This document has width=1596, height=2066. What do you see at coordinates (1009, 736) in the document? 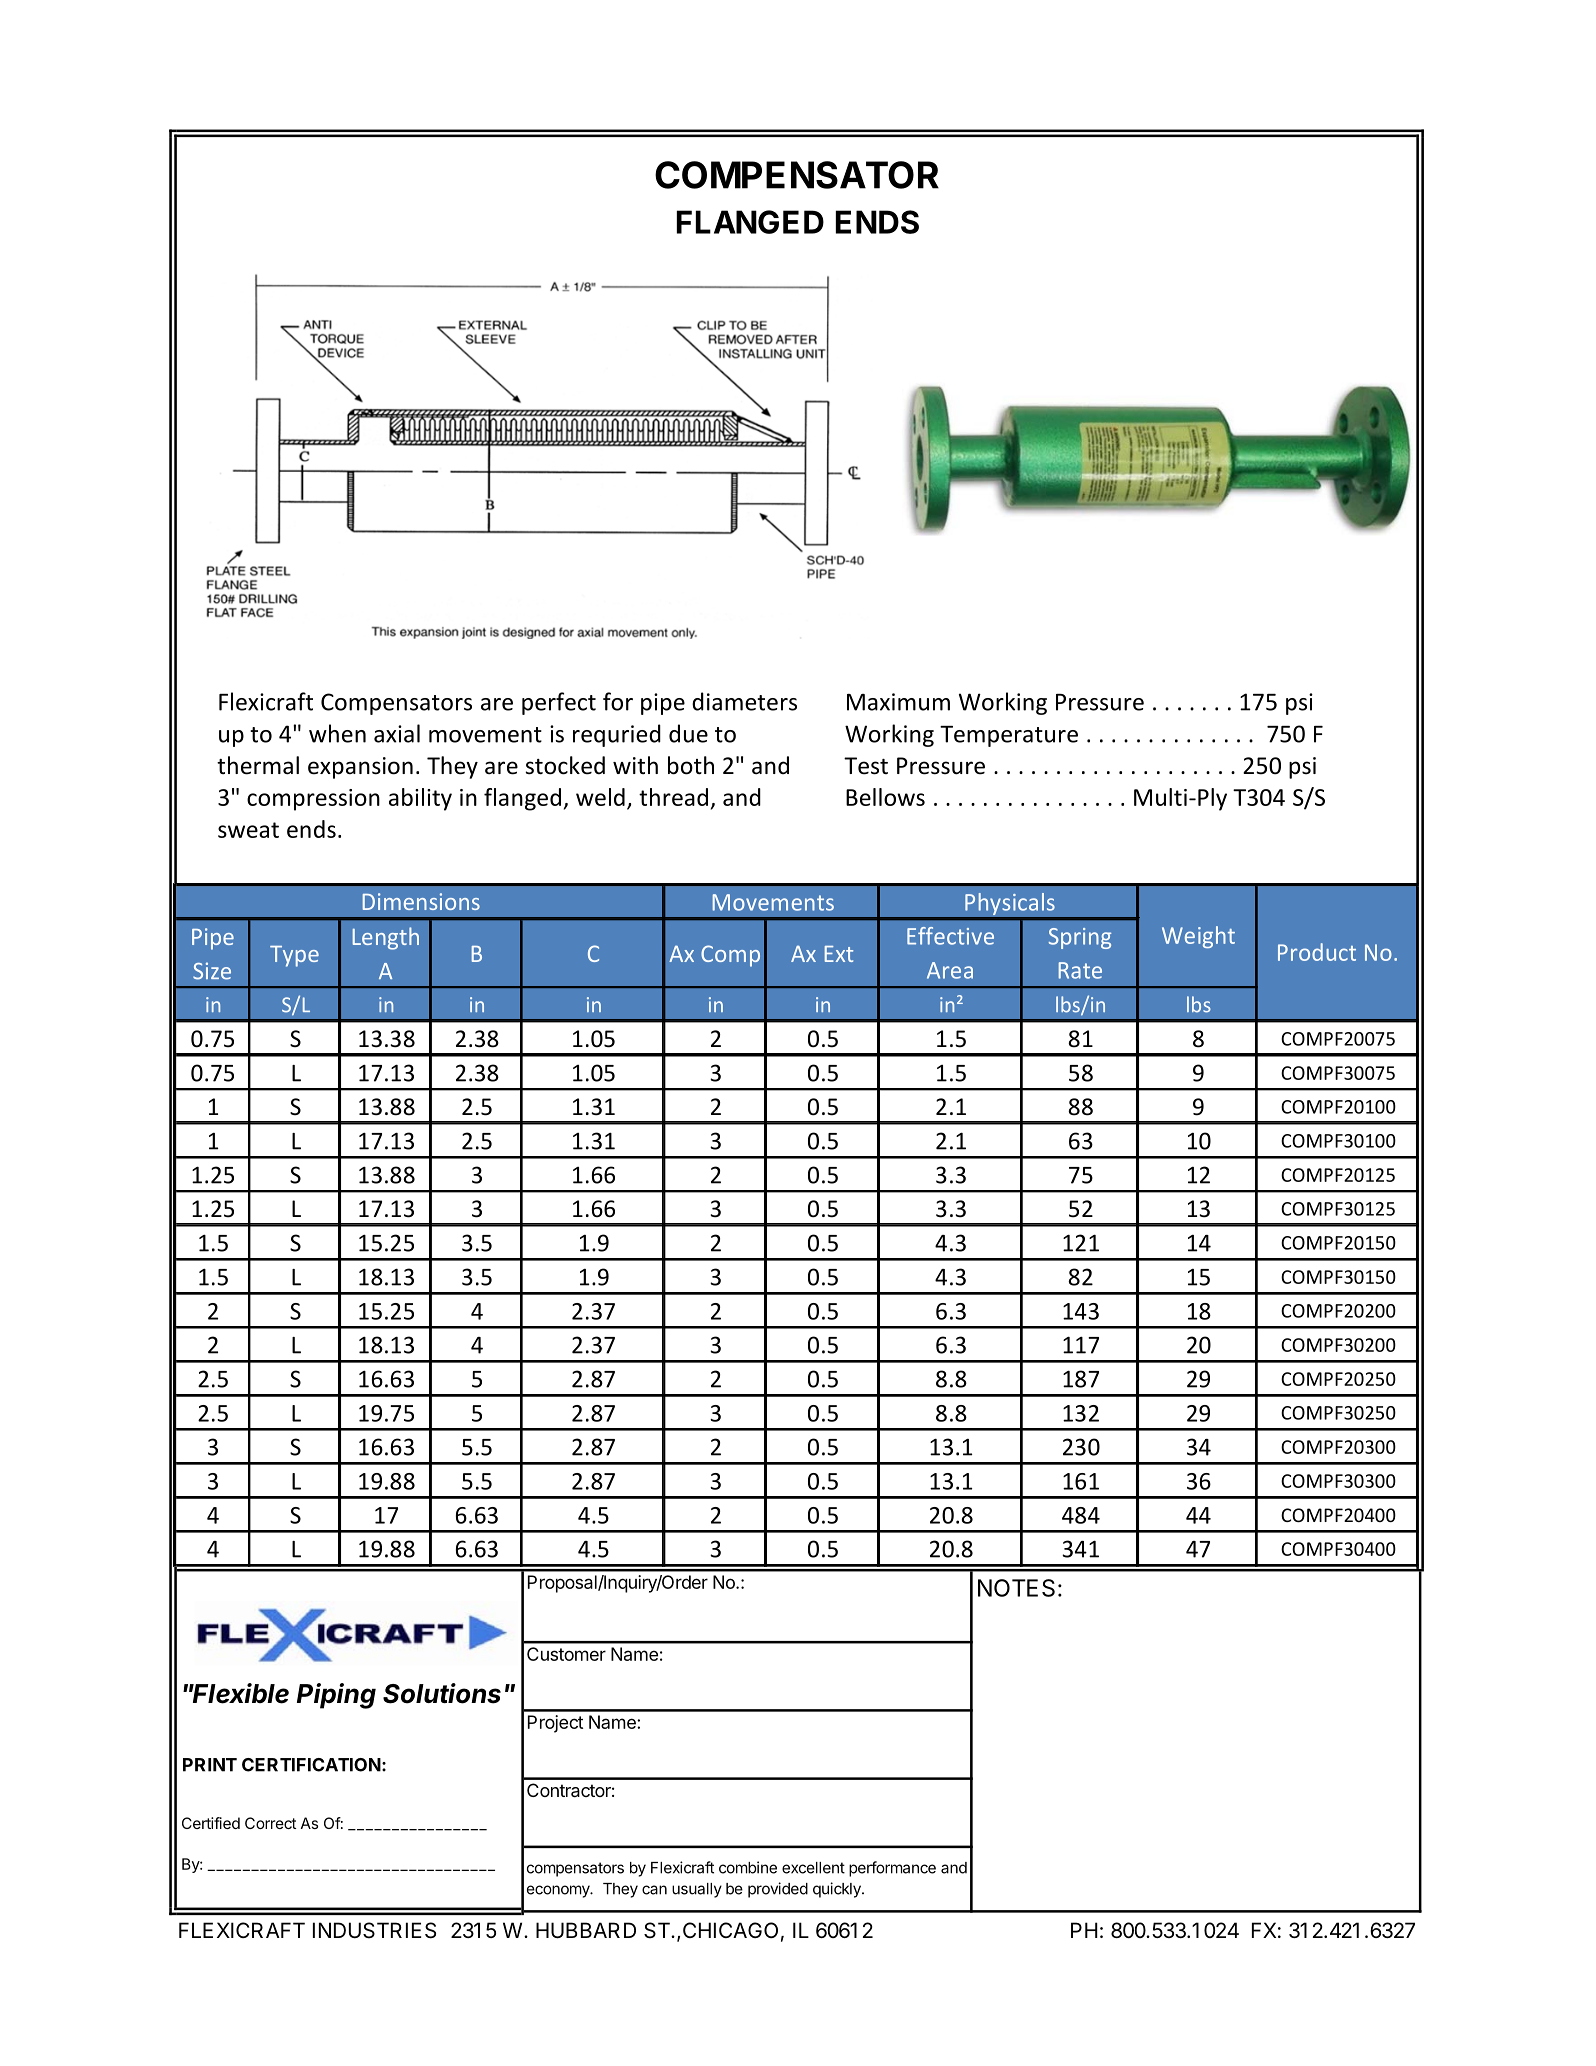
I see `Temperature` at bounding box center [1009, 736].
